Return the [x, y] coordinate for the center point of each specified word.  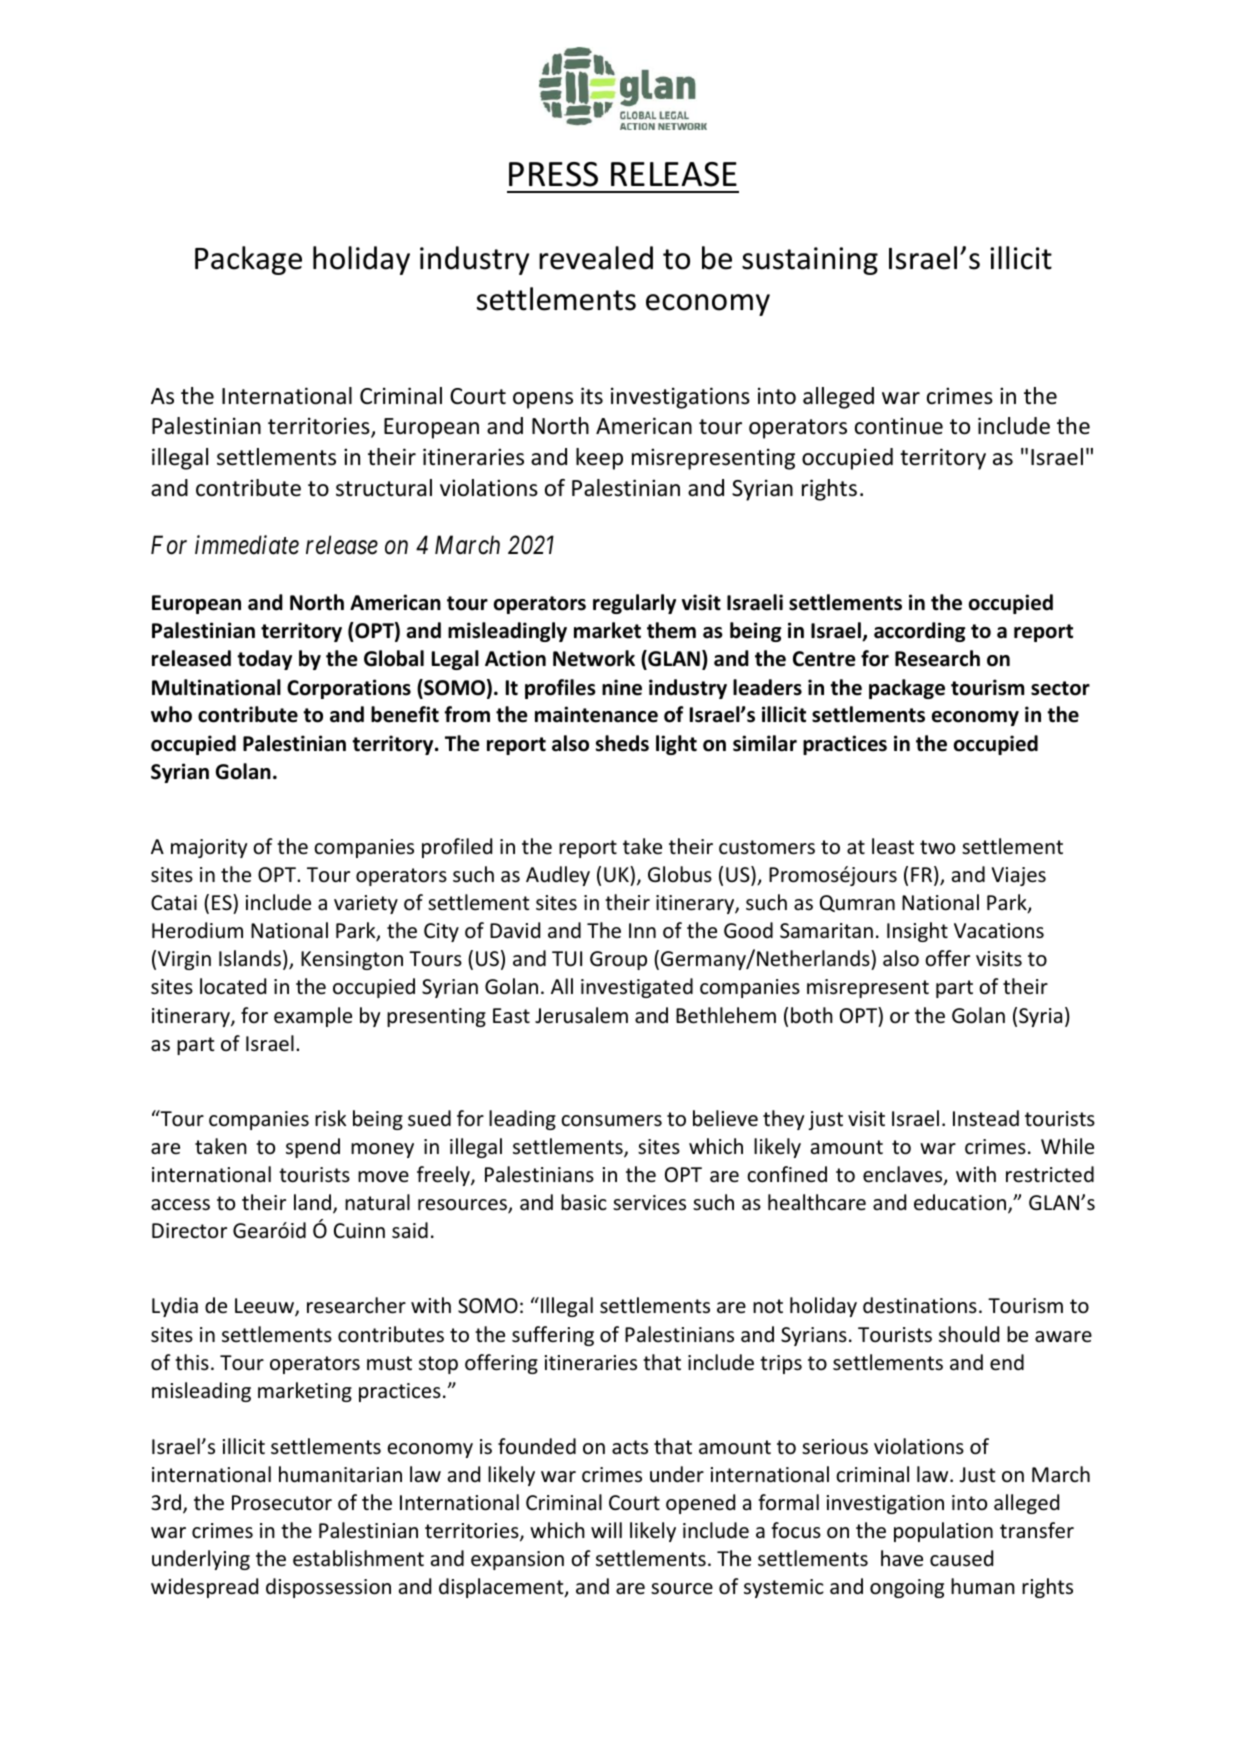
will [606, 1530]
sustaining [810, 261]
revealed [596, 258]
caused [961, 1558]
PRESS [553, 174]
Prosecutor [282, 1503]
